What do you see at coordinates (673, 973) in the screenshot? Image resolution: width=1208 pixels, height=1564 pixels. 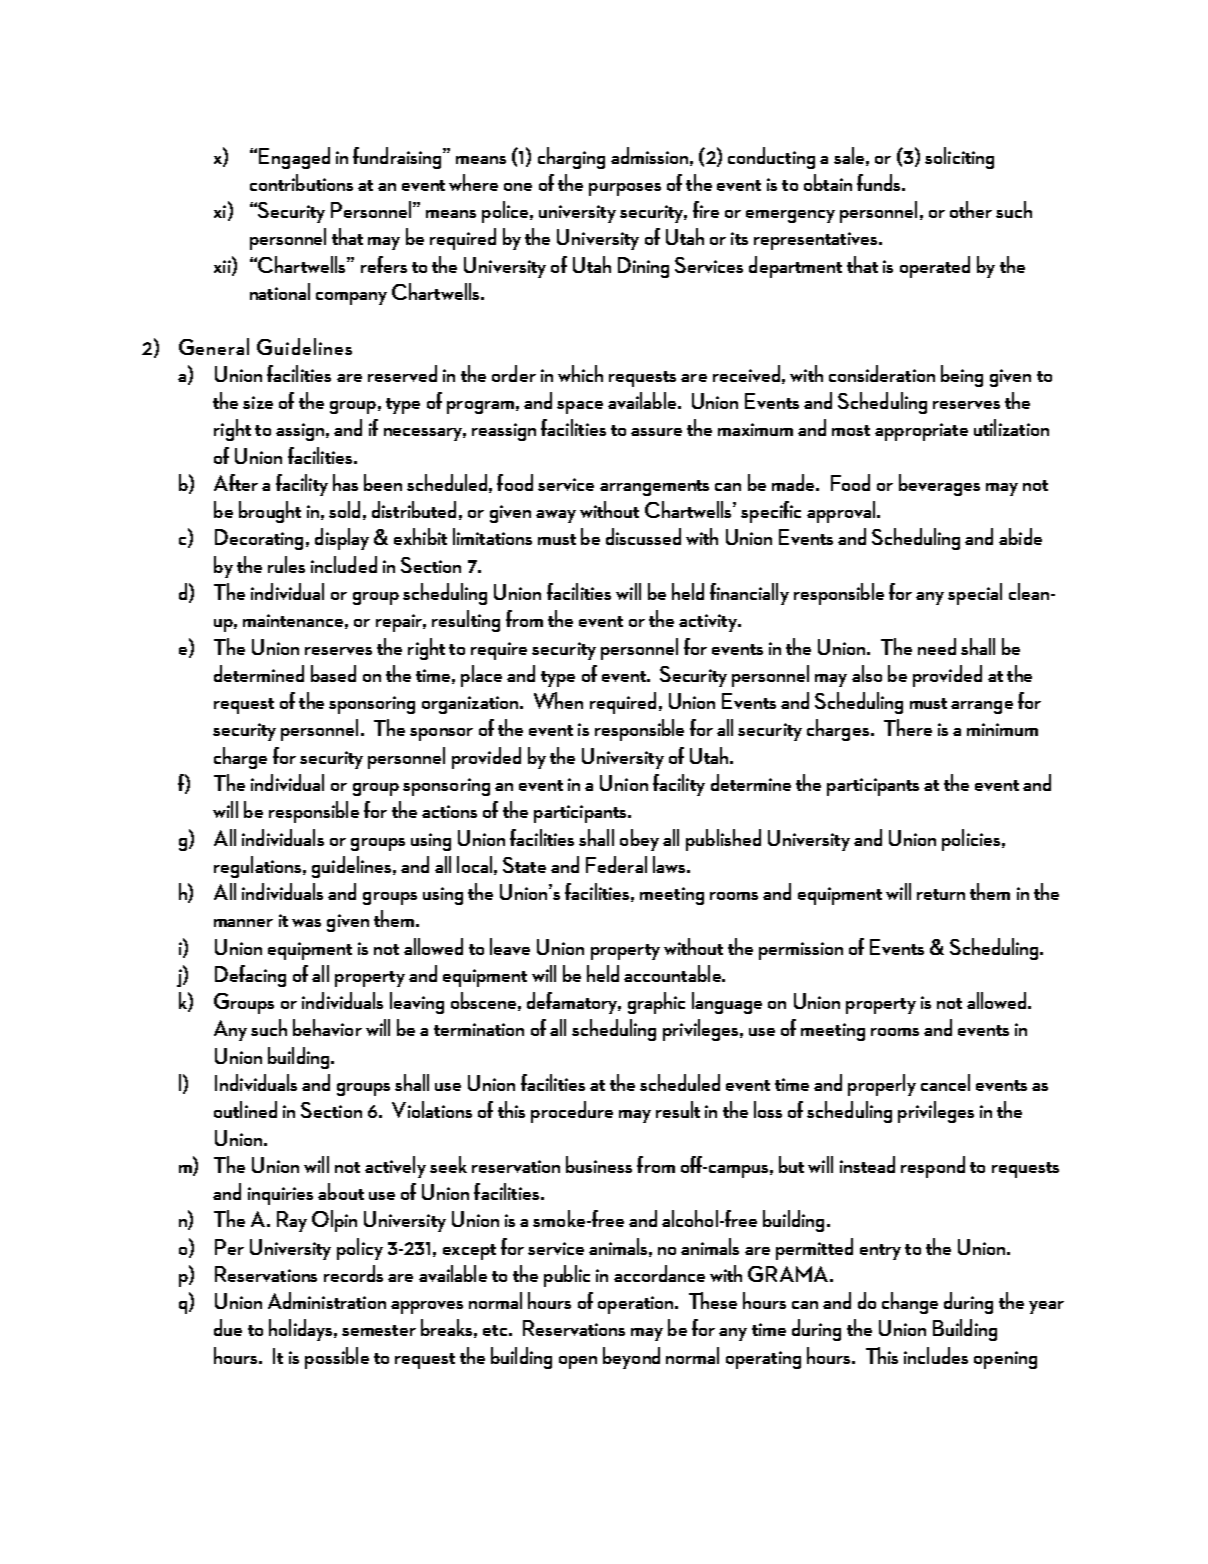 I see `accountable` at bounding box center [673, 973].
